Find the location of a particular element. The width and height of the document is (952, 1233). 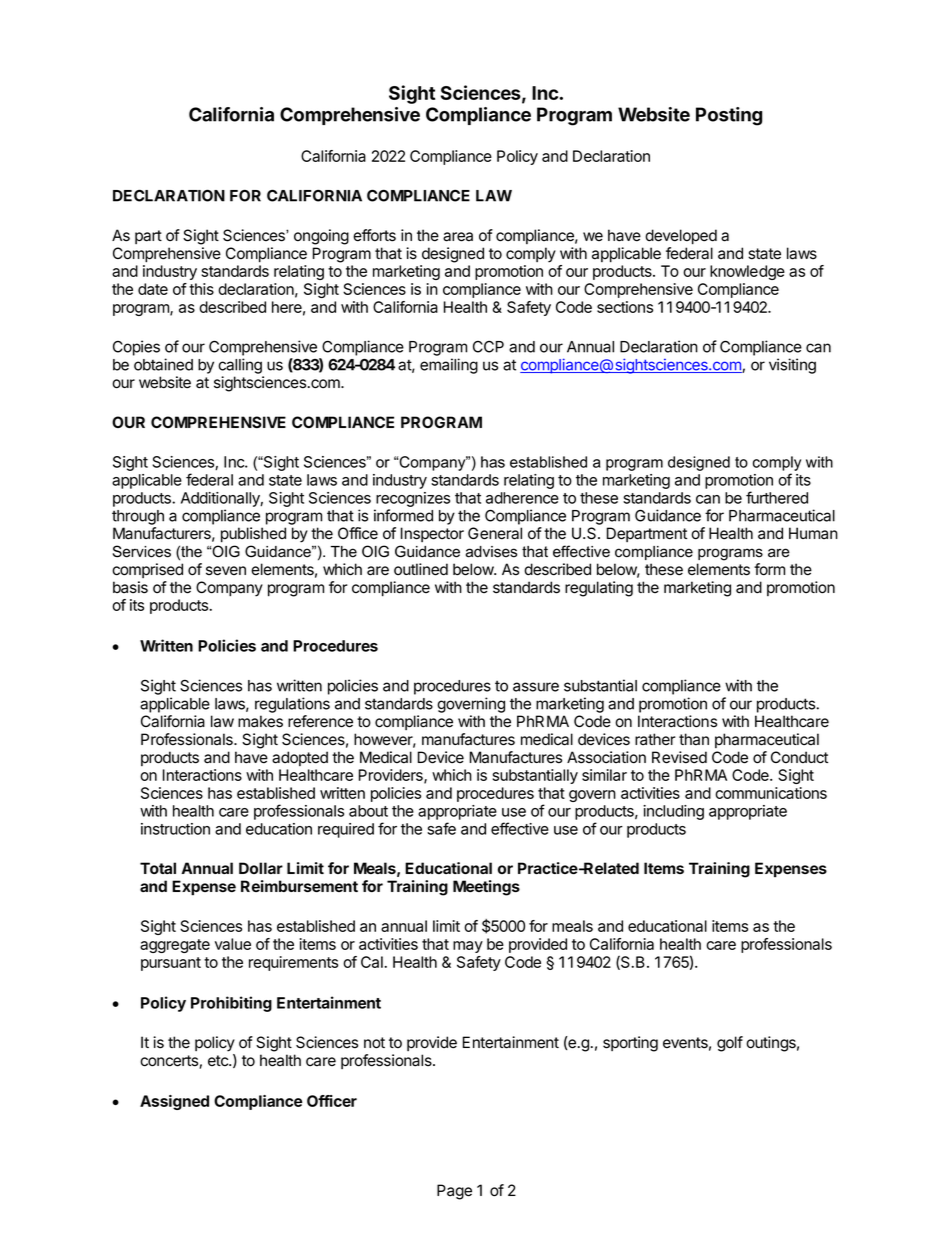

assure is located at coordinates (536, 687).
